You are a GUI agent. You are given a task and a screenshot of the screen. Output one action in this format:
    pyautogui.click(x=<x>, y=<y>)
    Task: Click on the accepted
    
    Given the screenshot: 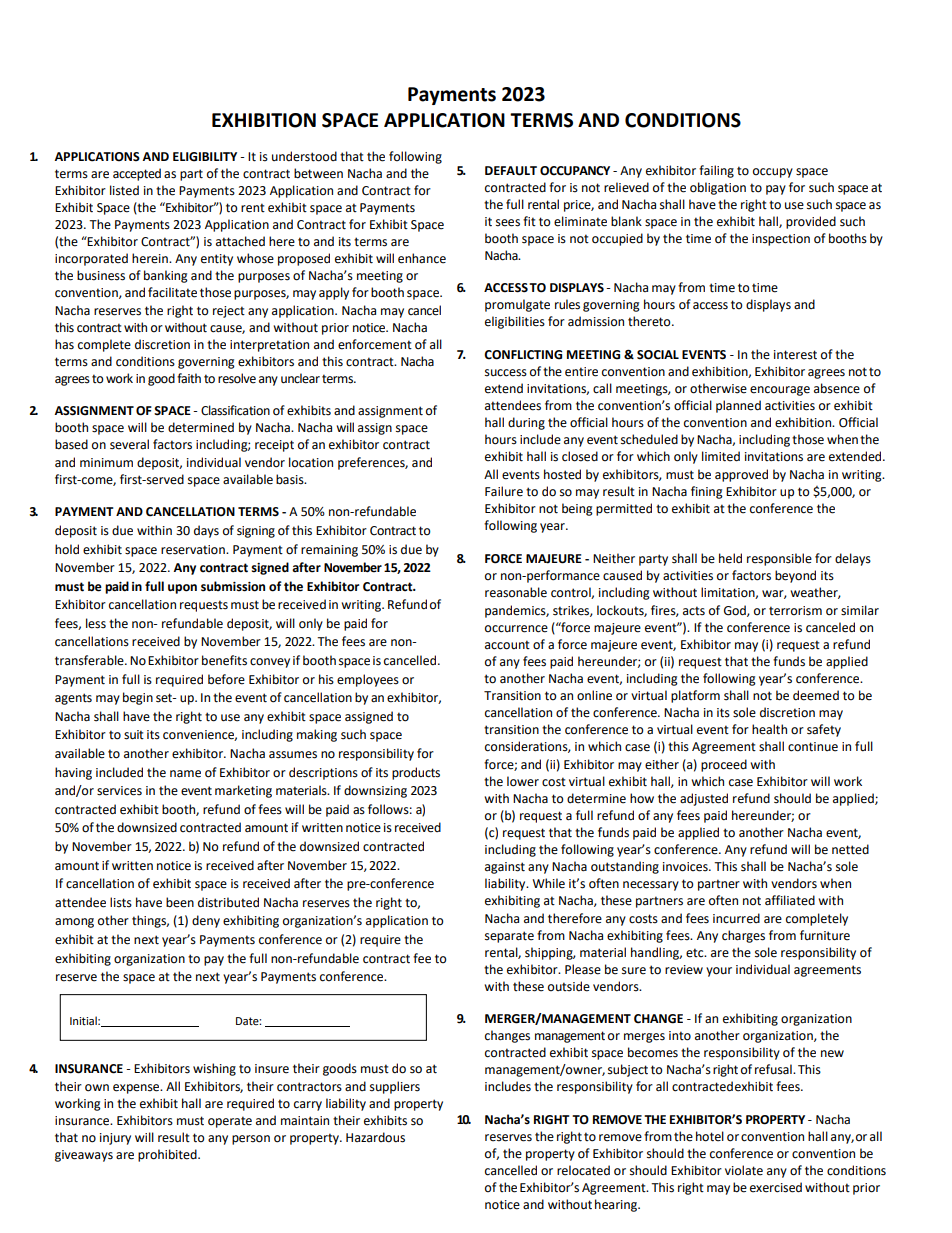 What is the action you would take?
    pyautogui.click(x=137, y=174)
